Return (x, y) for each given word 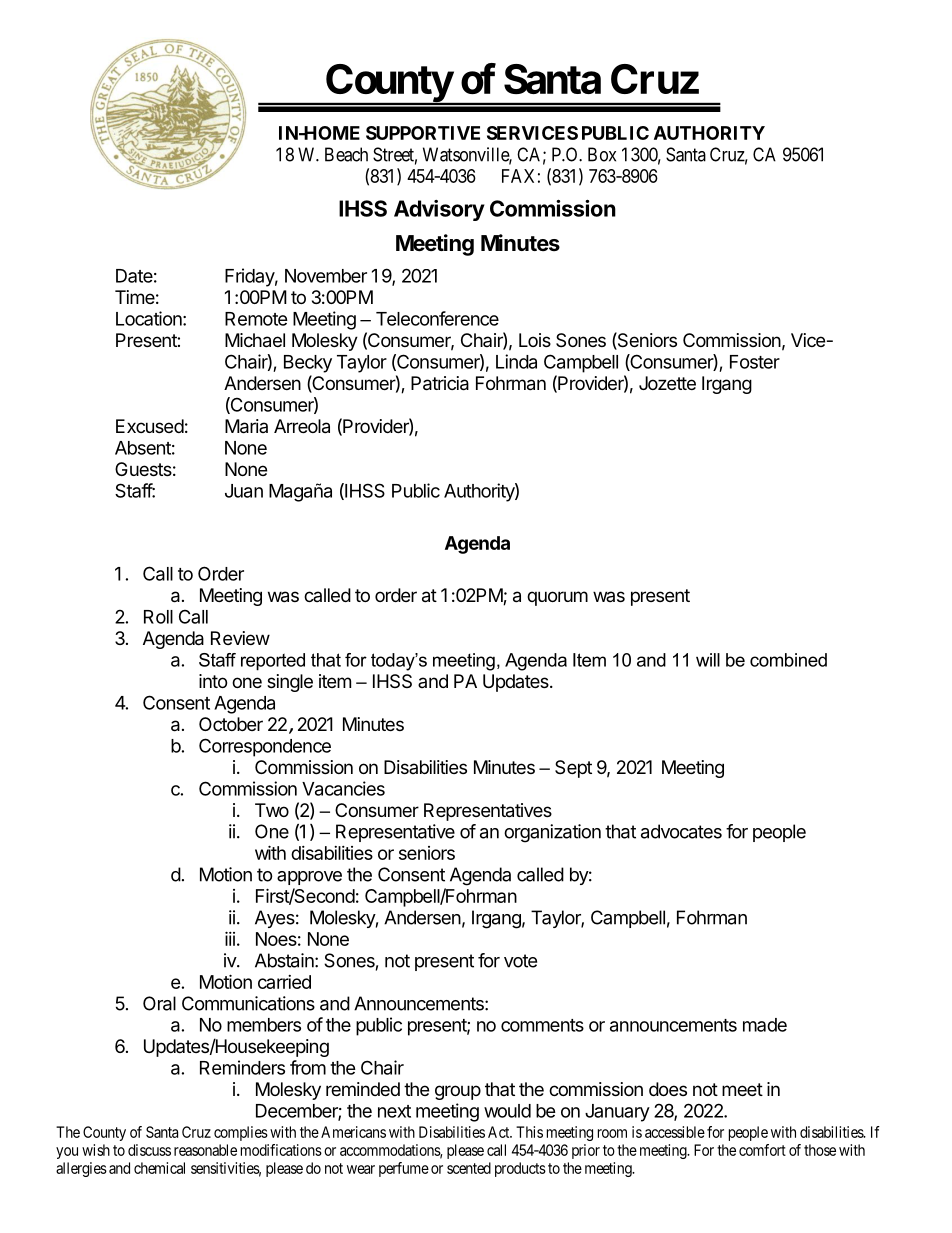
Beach (346, 154)
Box (602, 154)
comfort (762, 1150)
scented (469, 1168)
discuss (149, 1150)
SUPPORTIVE (423, 133)
